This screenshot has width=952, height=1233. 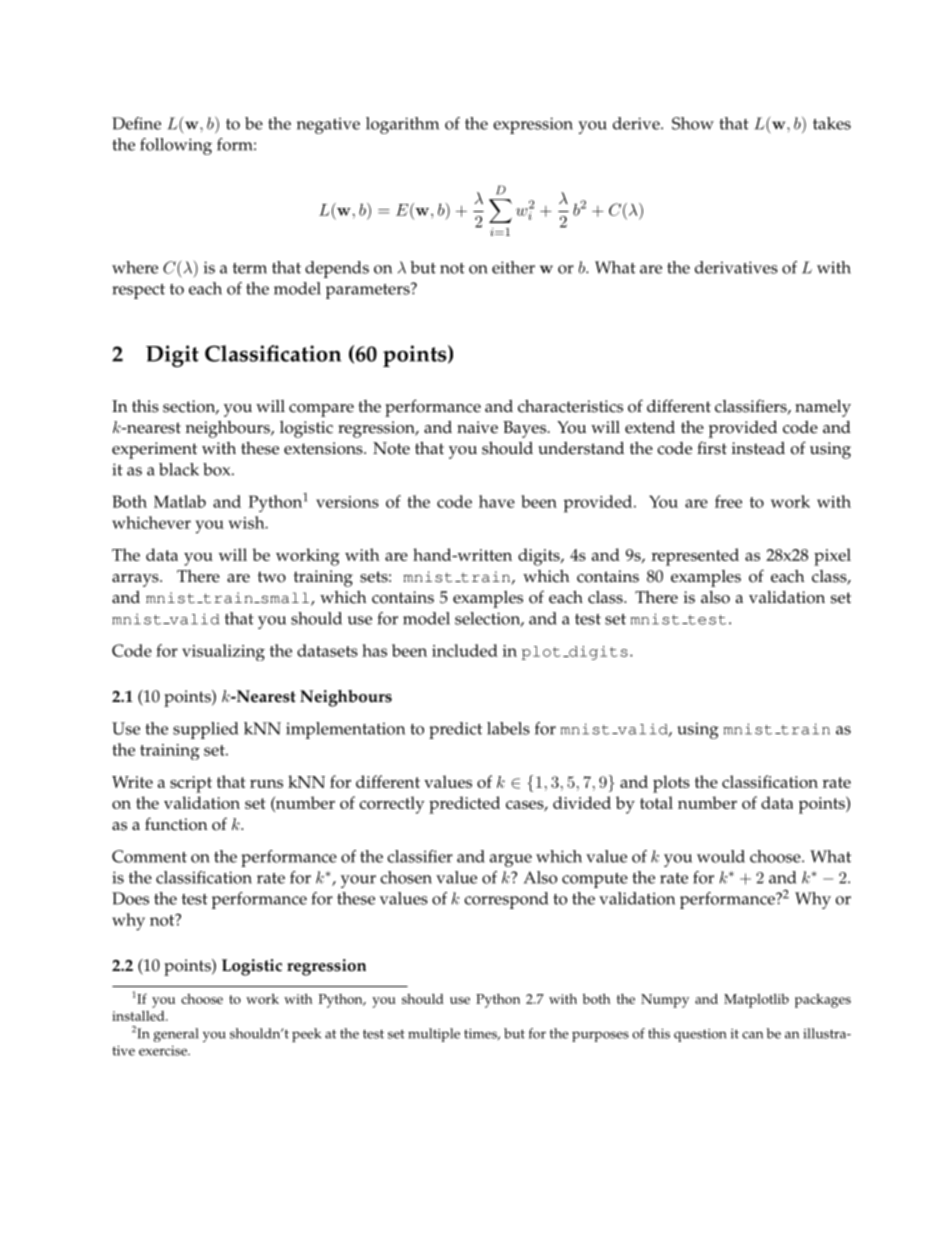 What do you see at coordinates (321, 410) in the screenshot?
I see `compare` at bounding box center [321, 410].
